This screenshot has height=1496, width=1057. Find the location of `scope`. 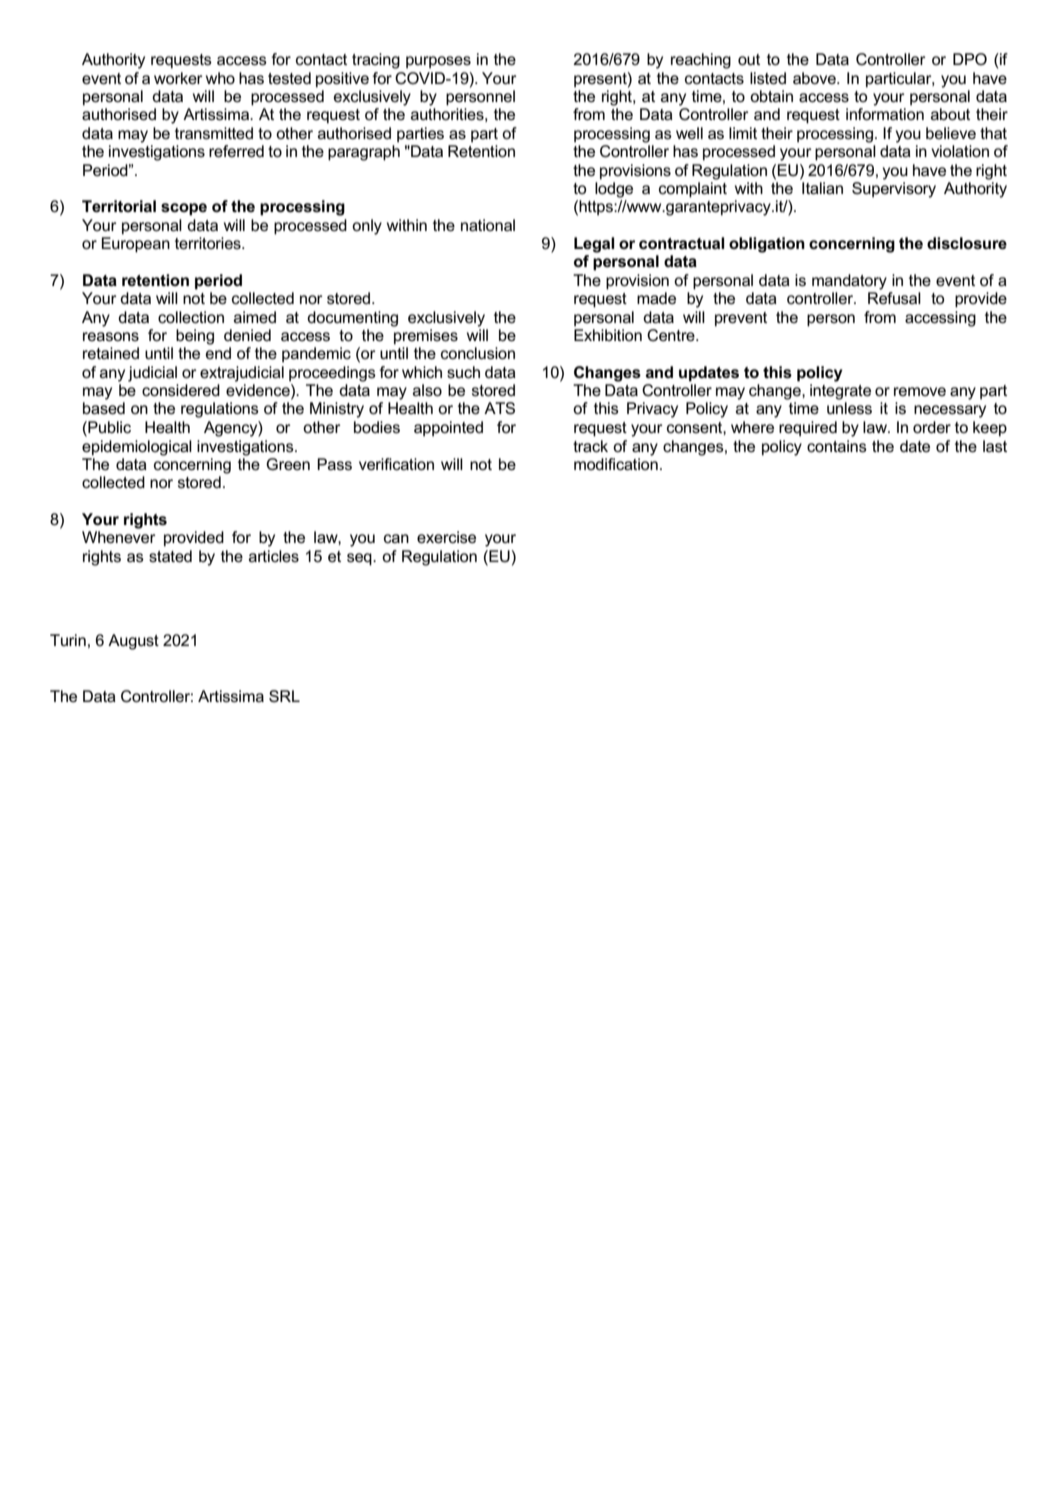

scope is located at coordinates (184, 209).
